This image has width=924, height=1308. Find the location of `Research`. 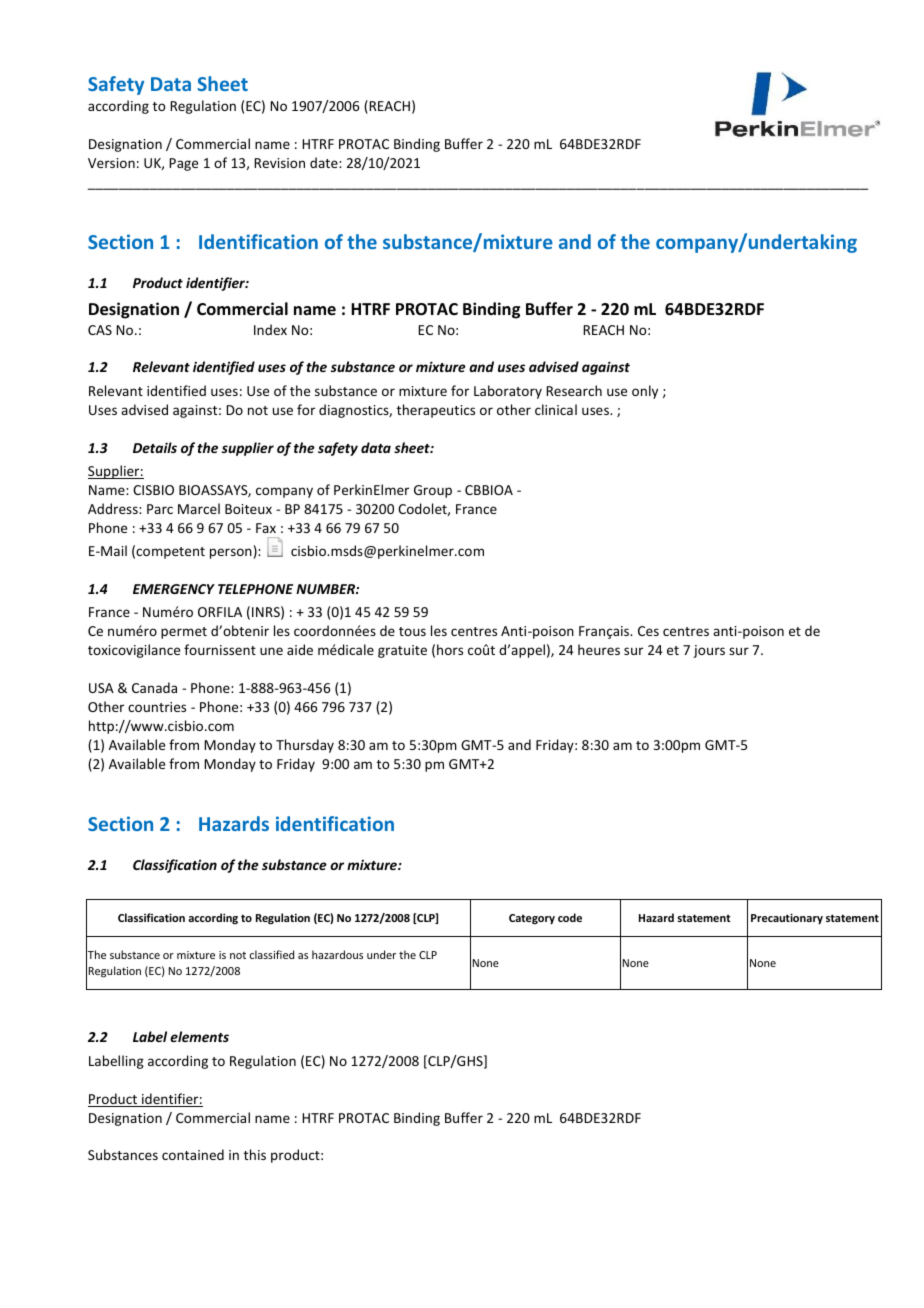

Research is located at coordinates (574, 390).
